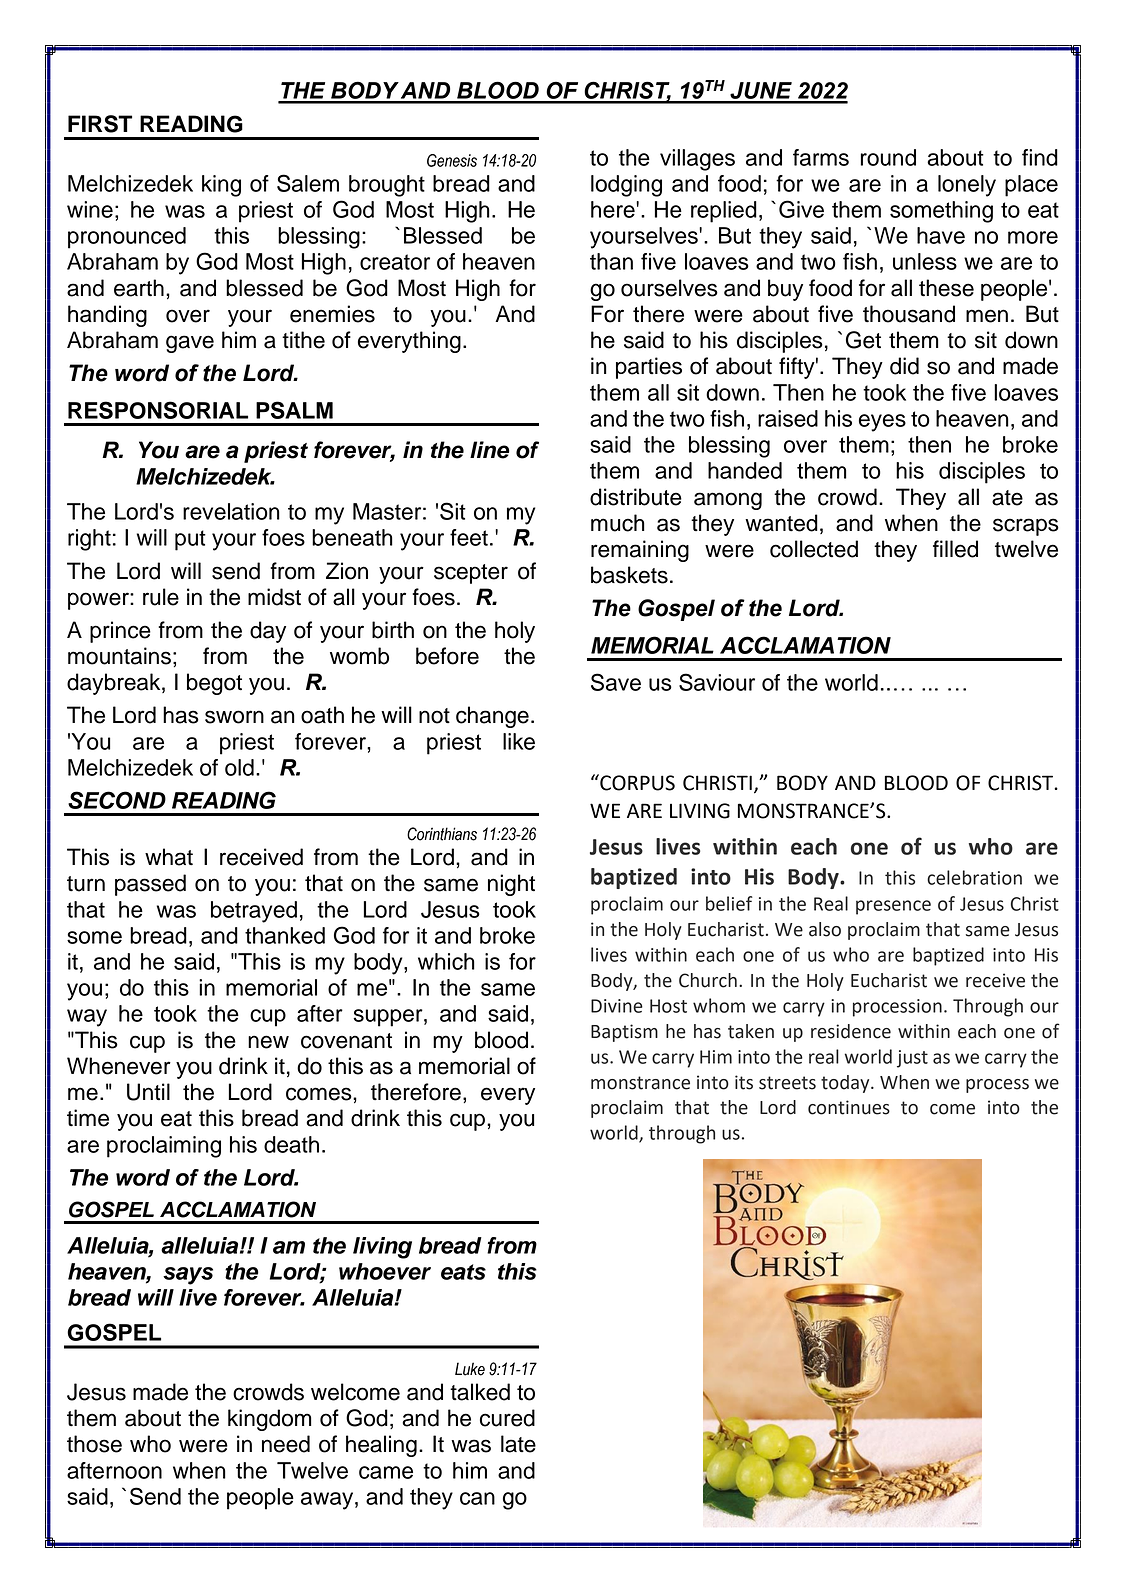 This screenshot has width=1126, height=1593. I want to click on celebration, so click(974, 877).
